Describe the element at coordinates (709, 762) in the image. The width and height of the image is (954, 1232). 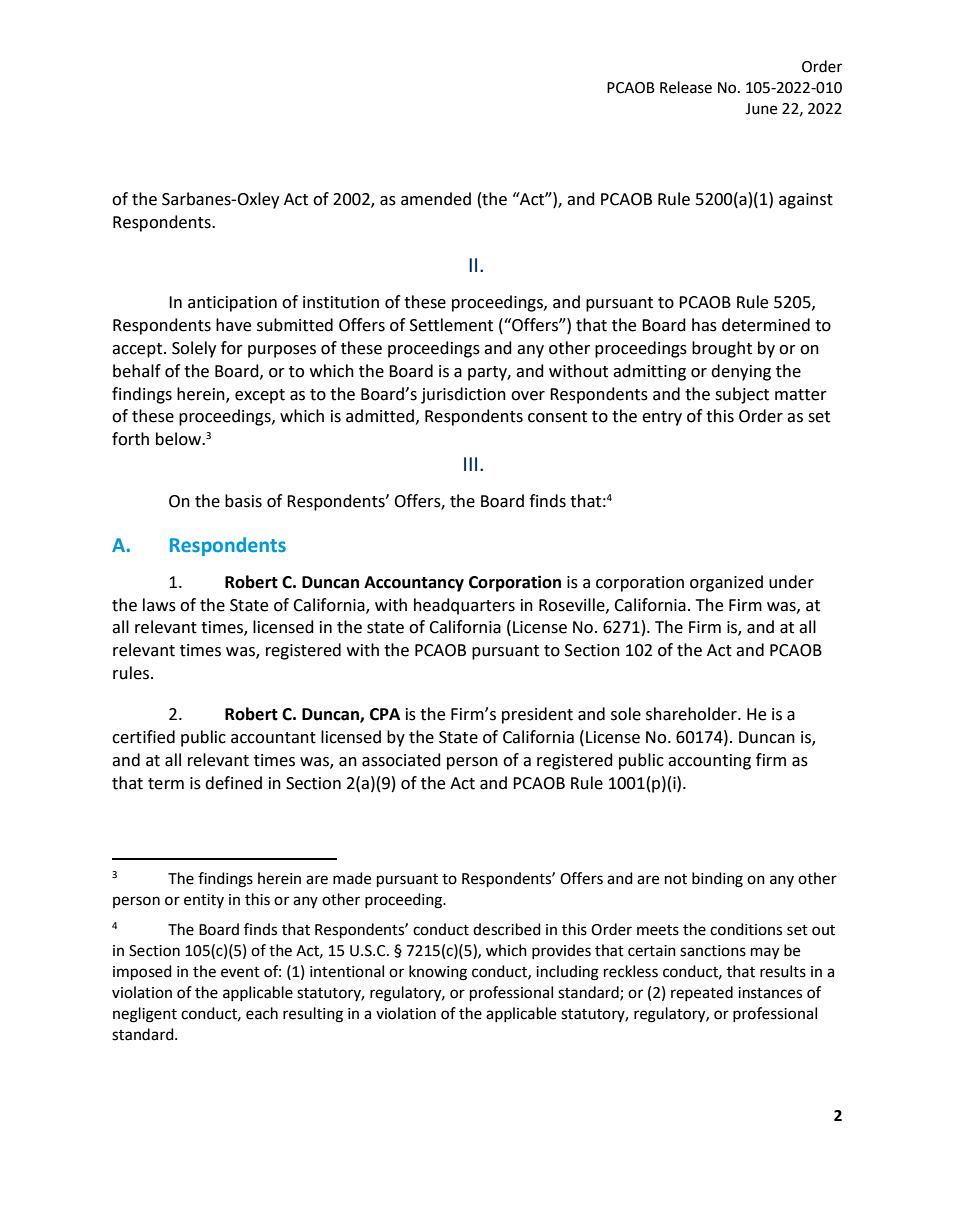
I see `accounting` at that location.
